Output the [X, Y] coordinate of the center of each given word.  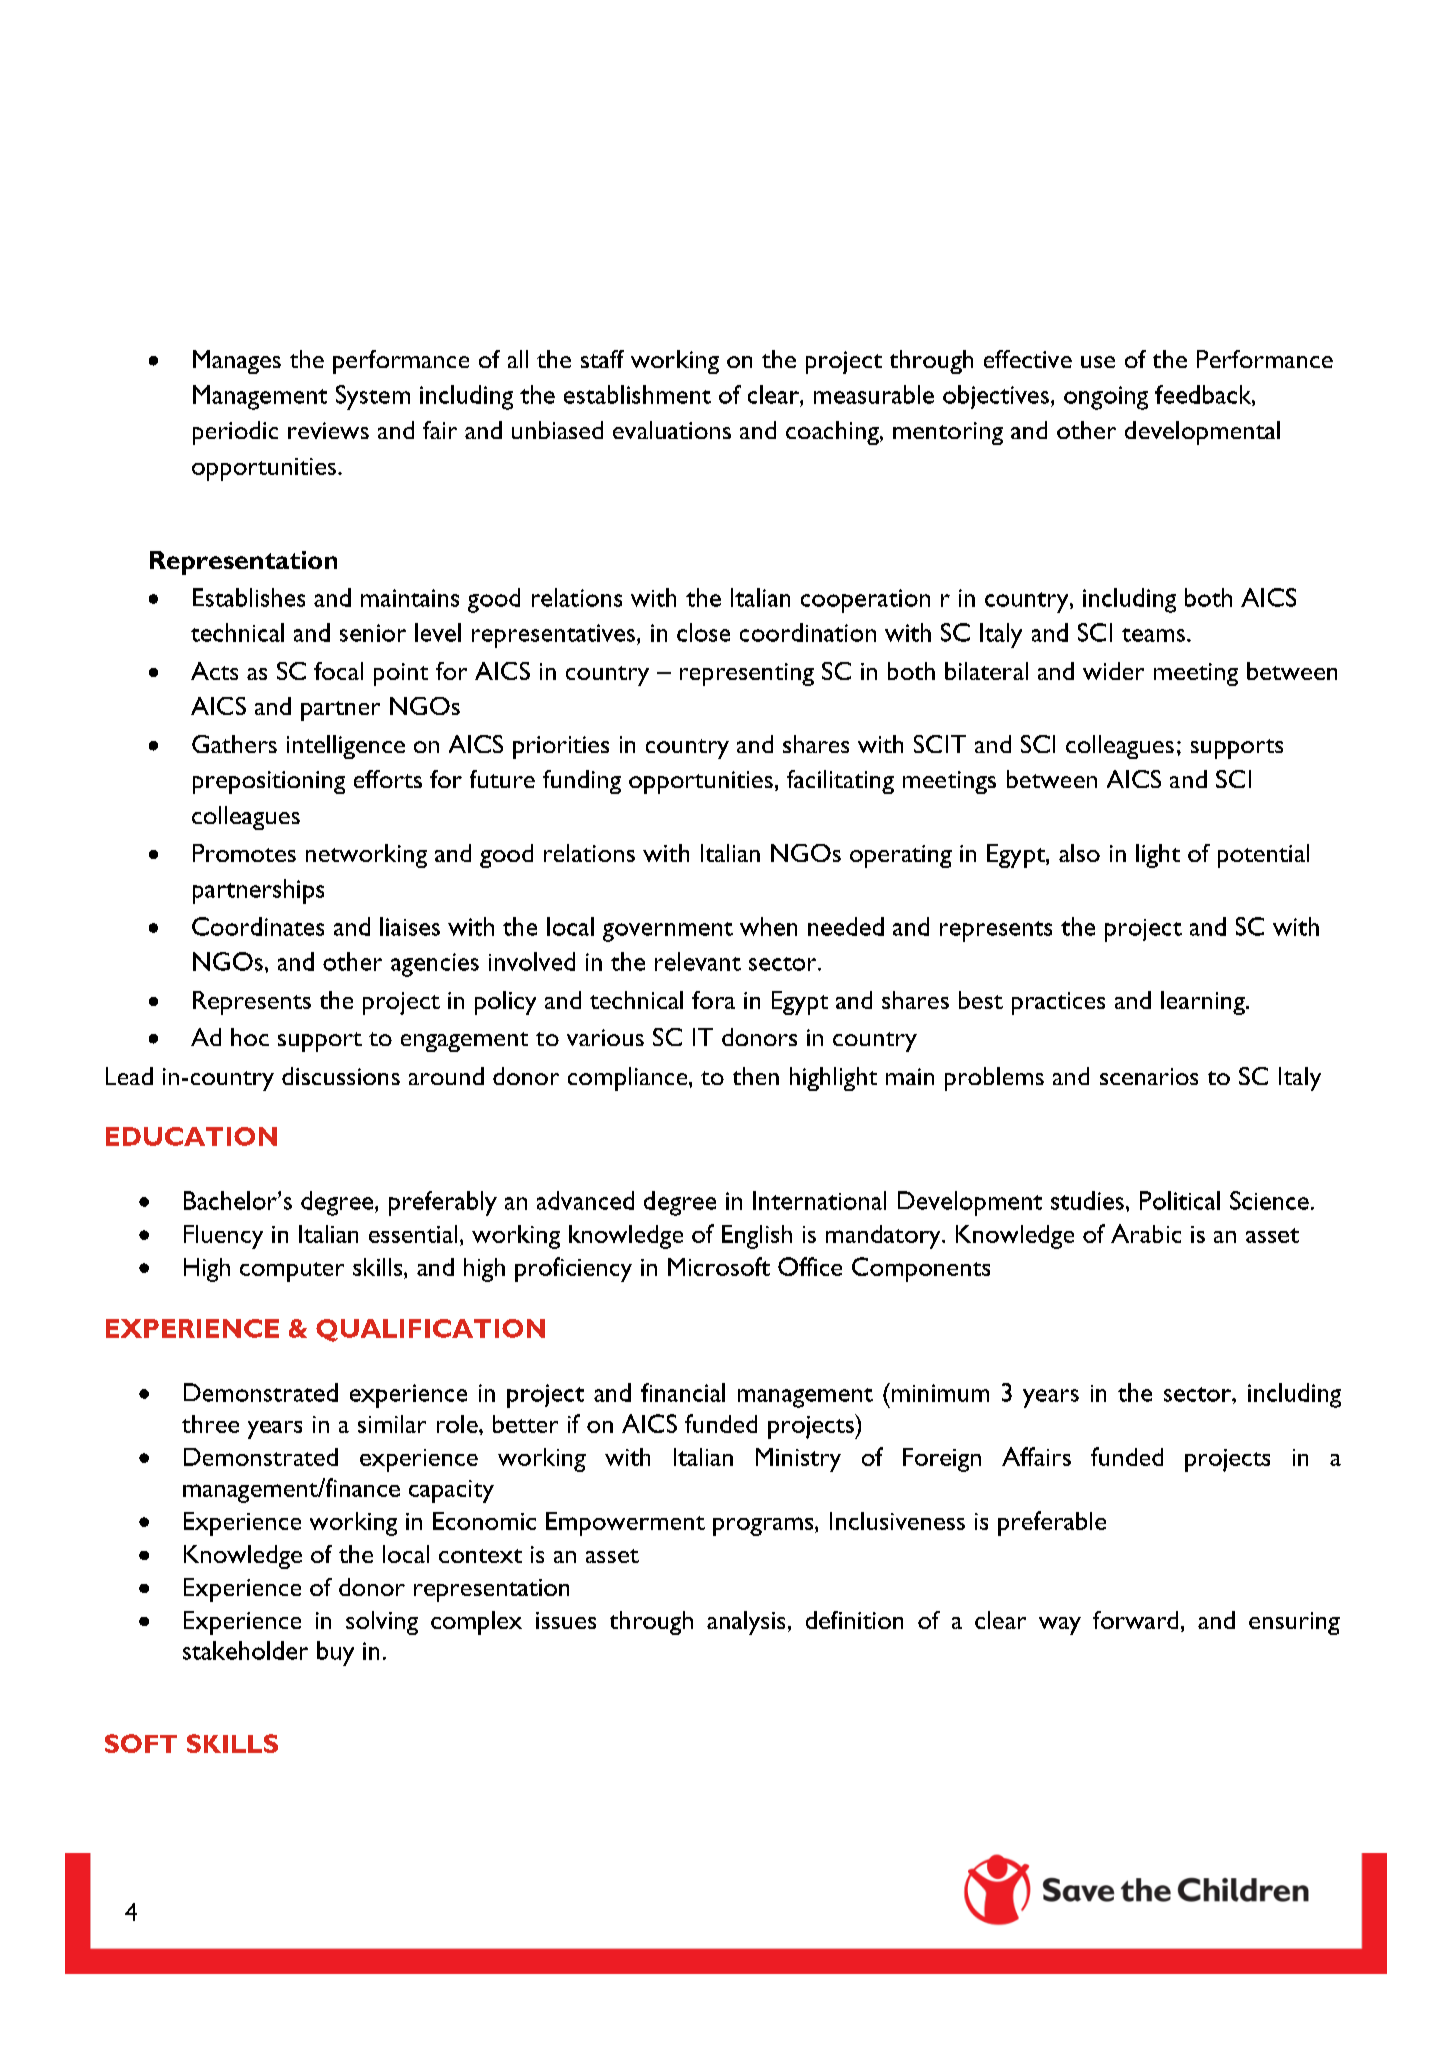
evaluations [672, 430]
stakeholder [245, 1650]
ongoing [1106, 398]
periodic [235, 433]
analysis [746, 1623]
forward [1135, 1620]
